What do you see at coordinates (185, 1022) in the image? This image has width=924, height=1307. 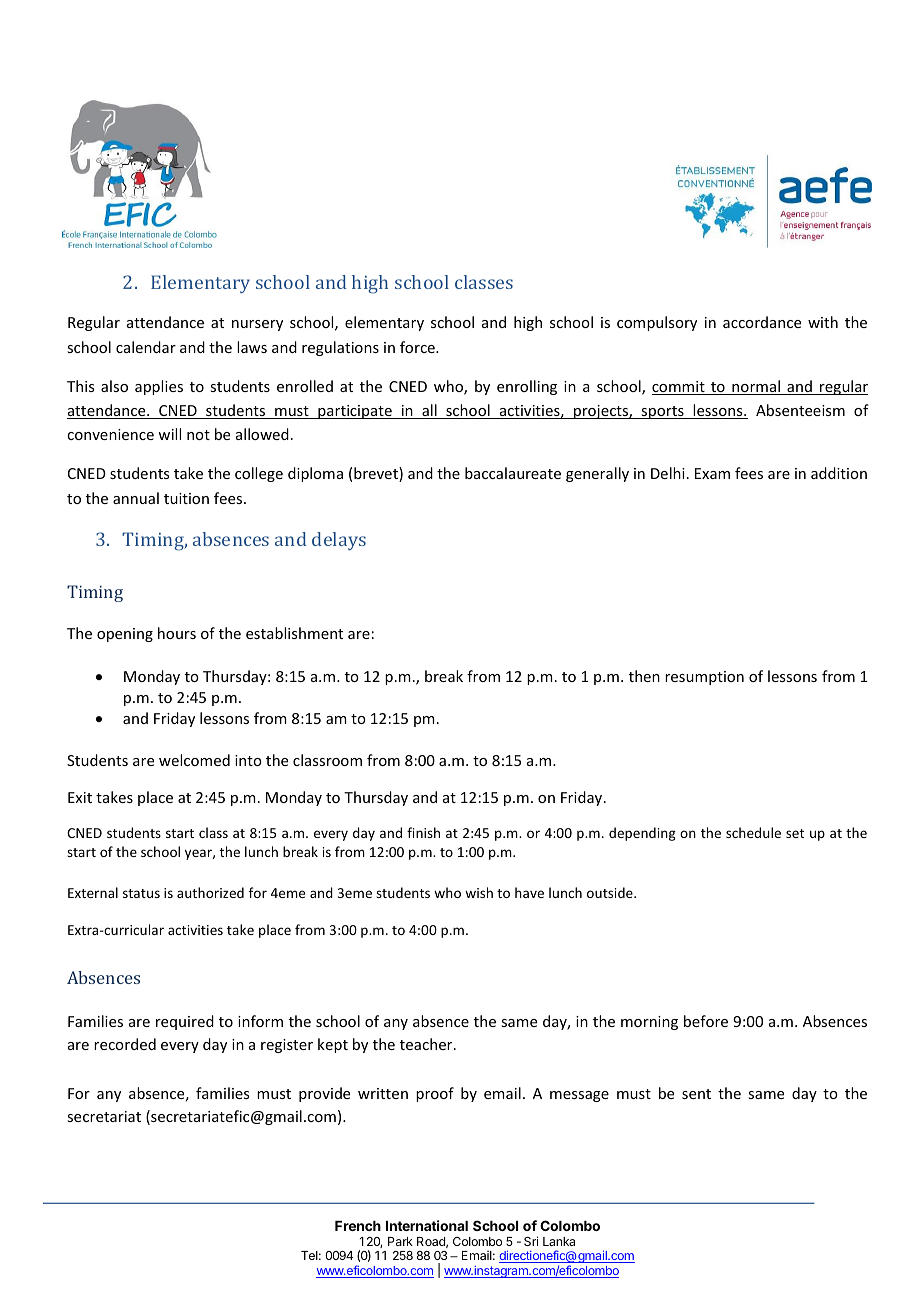 I see `required` at bounding box center [185, 1022].
